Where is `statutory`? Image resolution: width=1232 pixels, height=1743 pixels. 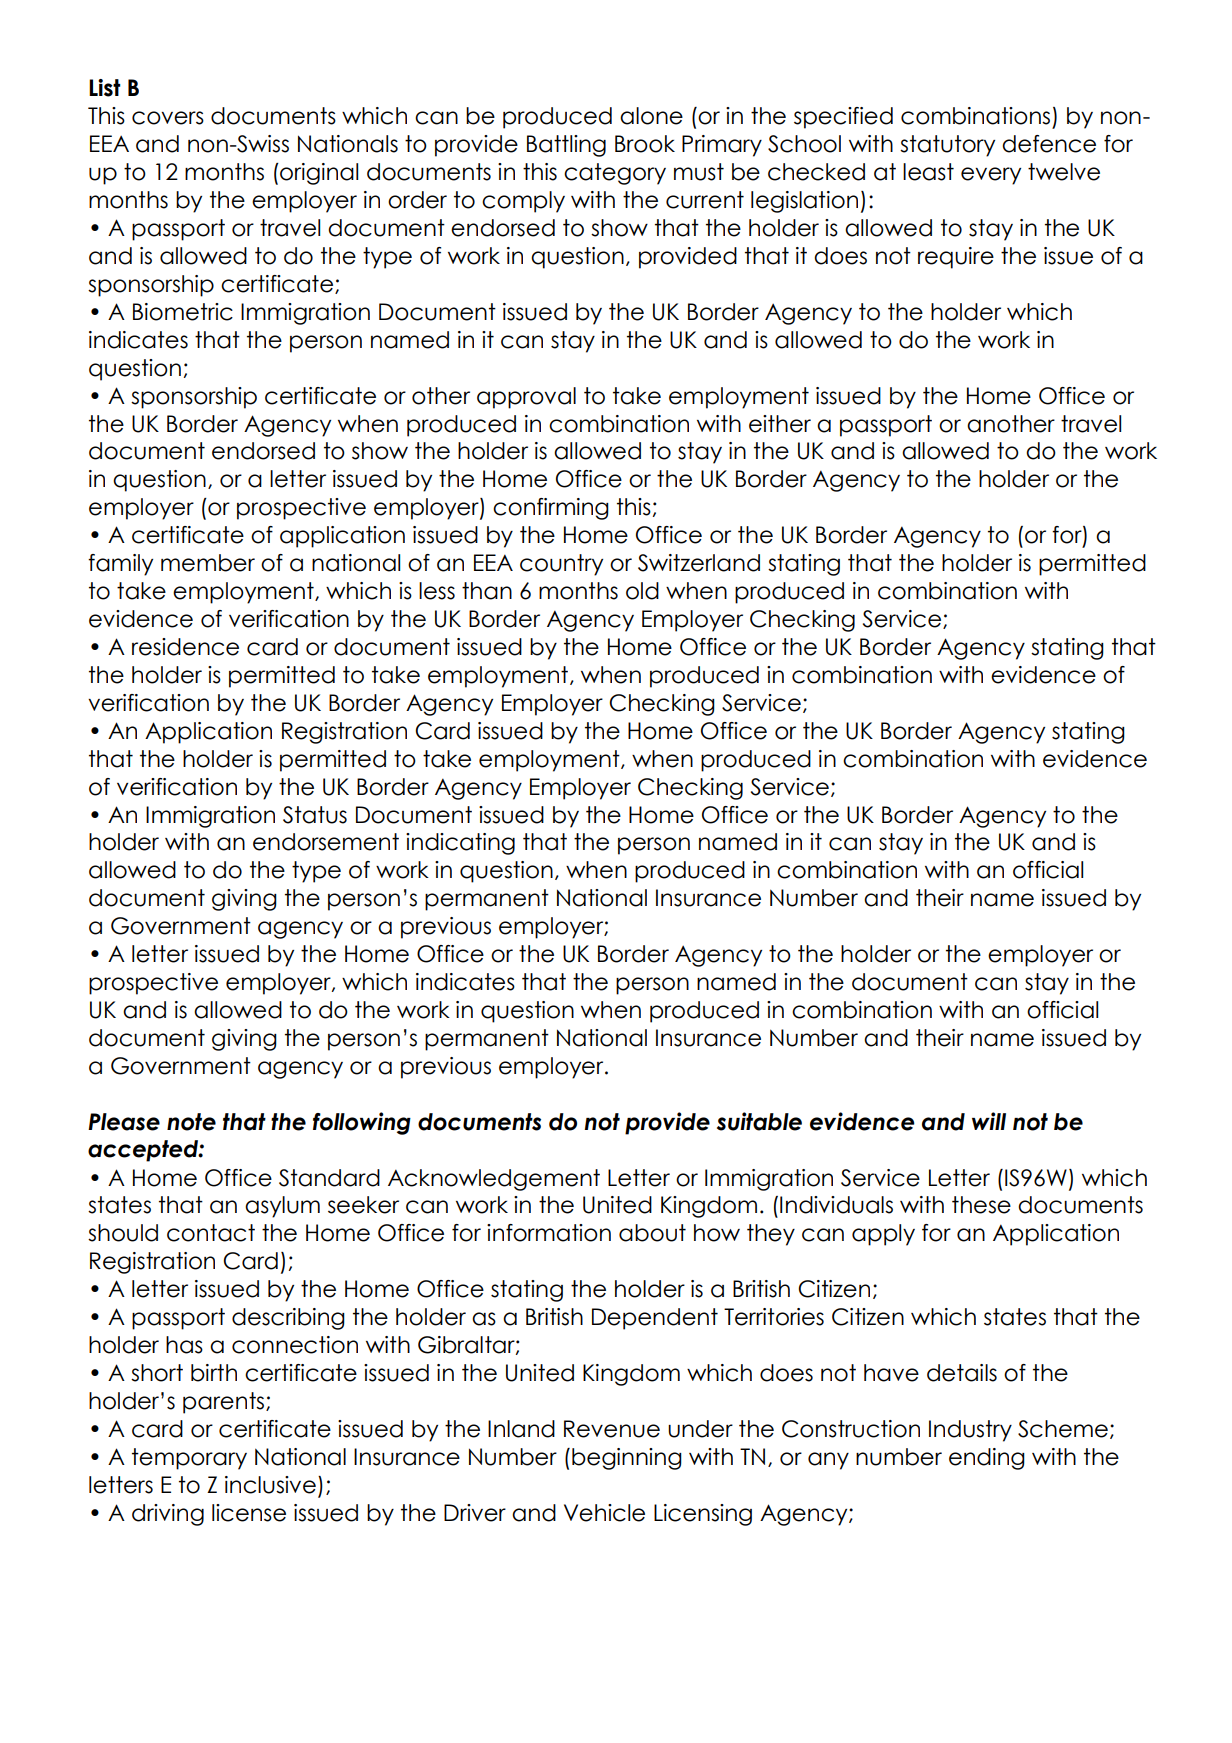
statutory is located at coordinates (947, 146).
